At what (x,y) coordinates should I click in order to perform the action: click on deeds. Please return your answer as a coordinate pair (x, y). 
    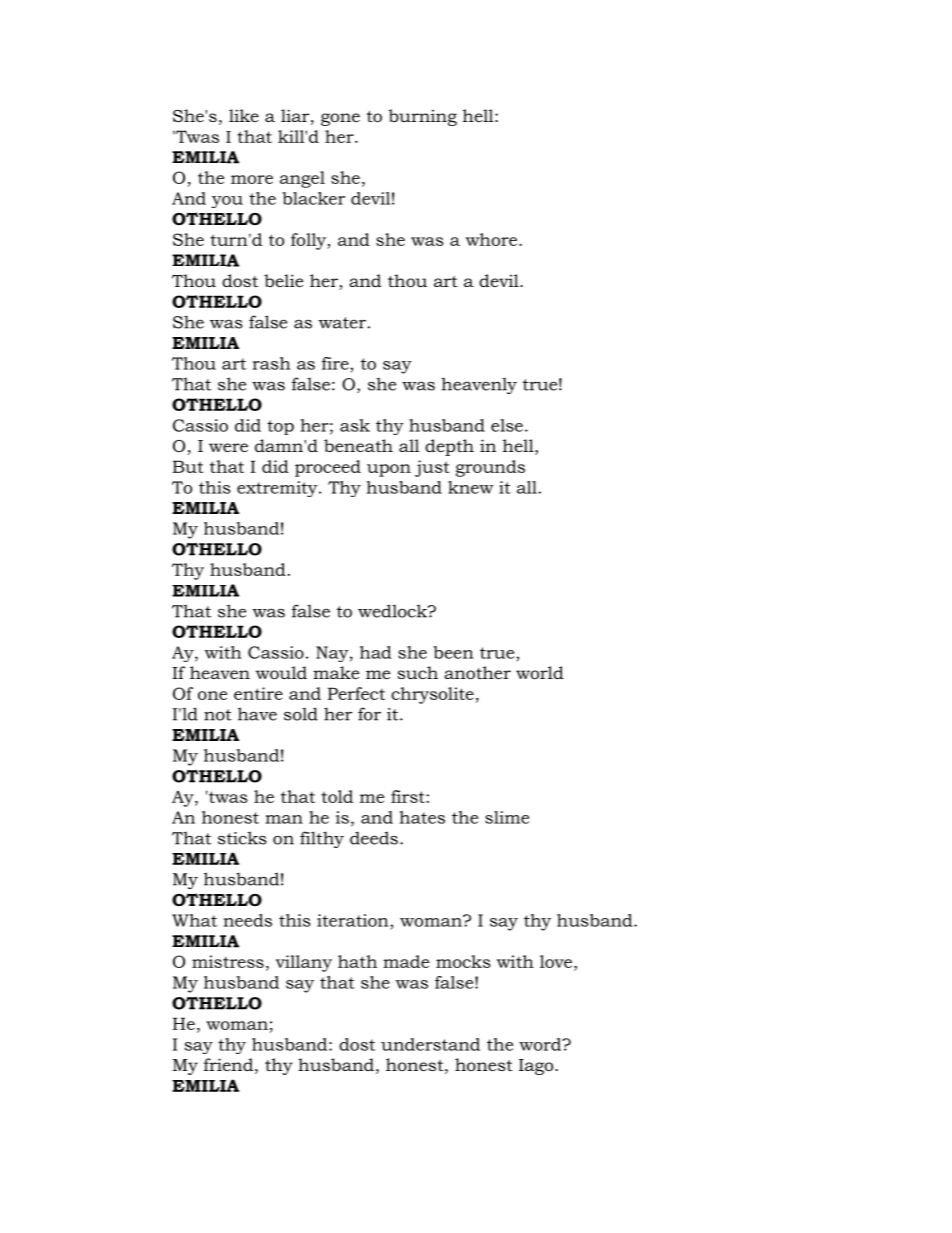
    Looking at the image, I should click on (374, 838).
